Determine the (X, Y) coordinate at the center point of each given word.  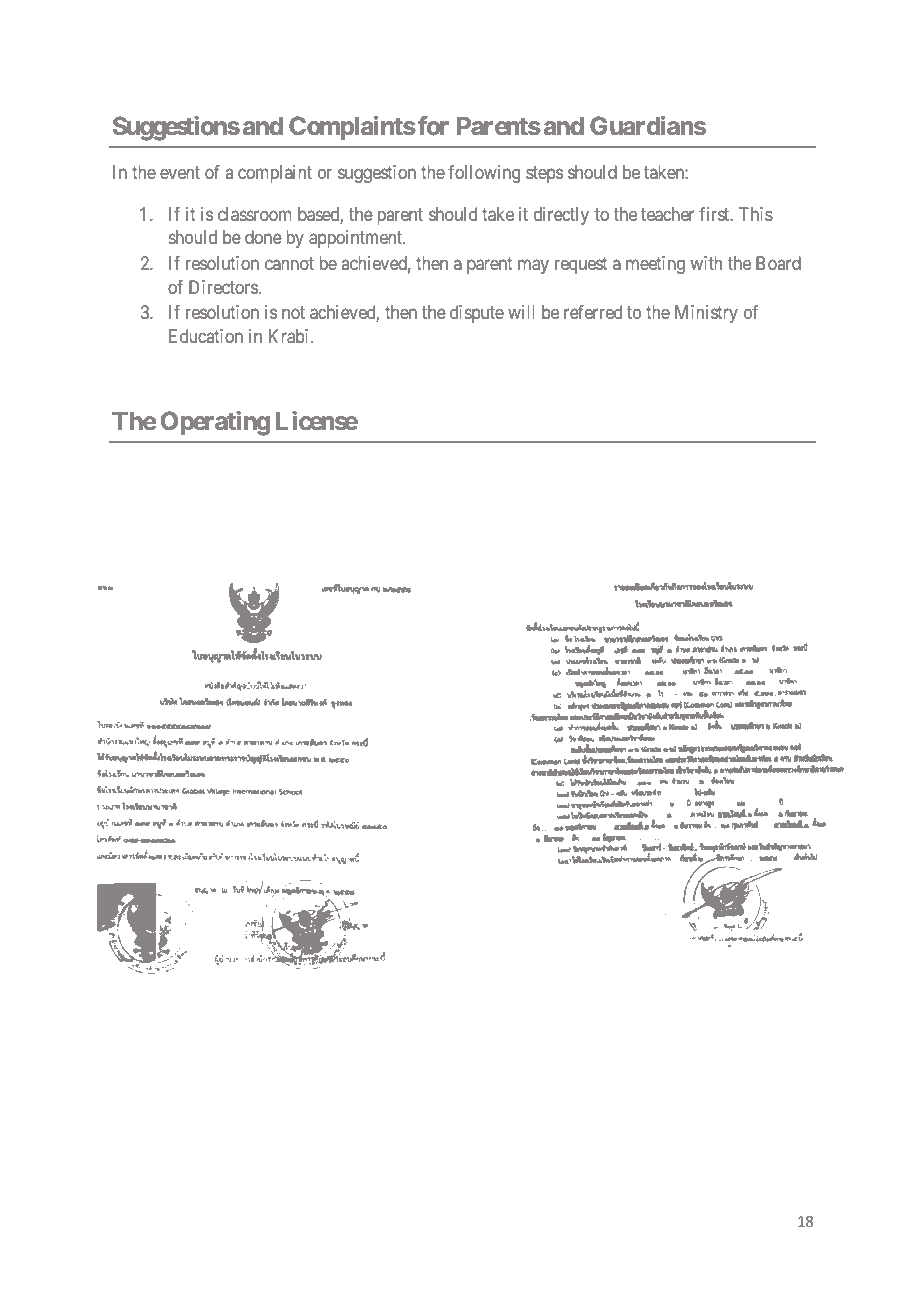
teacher (667, 214)
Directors (223, 287)
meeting (655, 265)
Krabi (290, 336)
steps (544, 174)
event (180, 172)
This (756, 214)
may (533, 266)
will (521, 312)
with (706, 263)
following (484, 174)
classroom (255, 214)
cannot (289, 263)
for (433, 126)
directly (561, 216)
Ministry (706, 314)
